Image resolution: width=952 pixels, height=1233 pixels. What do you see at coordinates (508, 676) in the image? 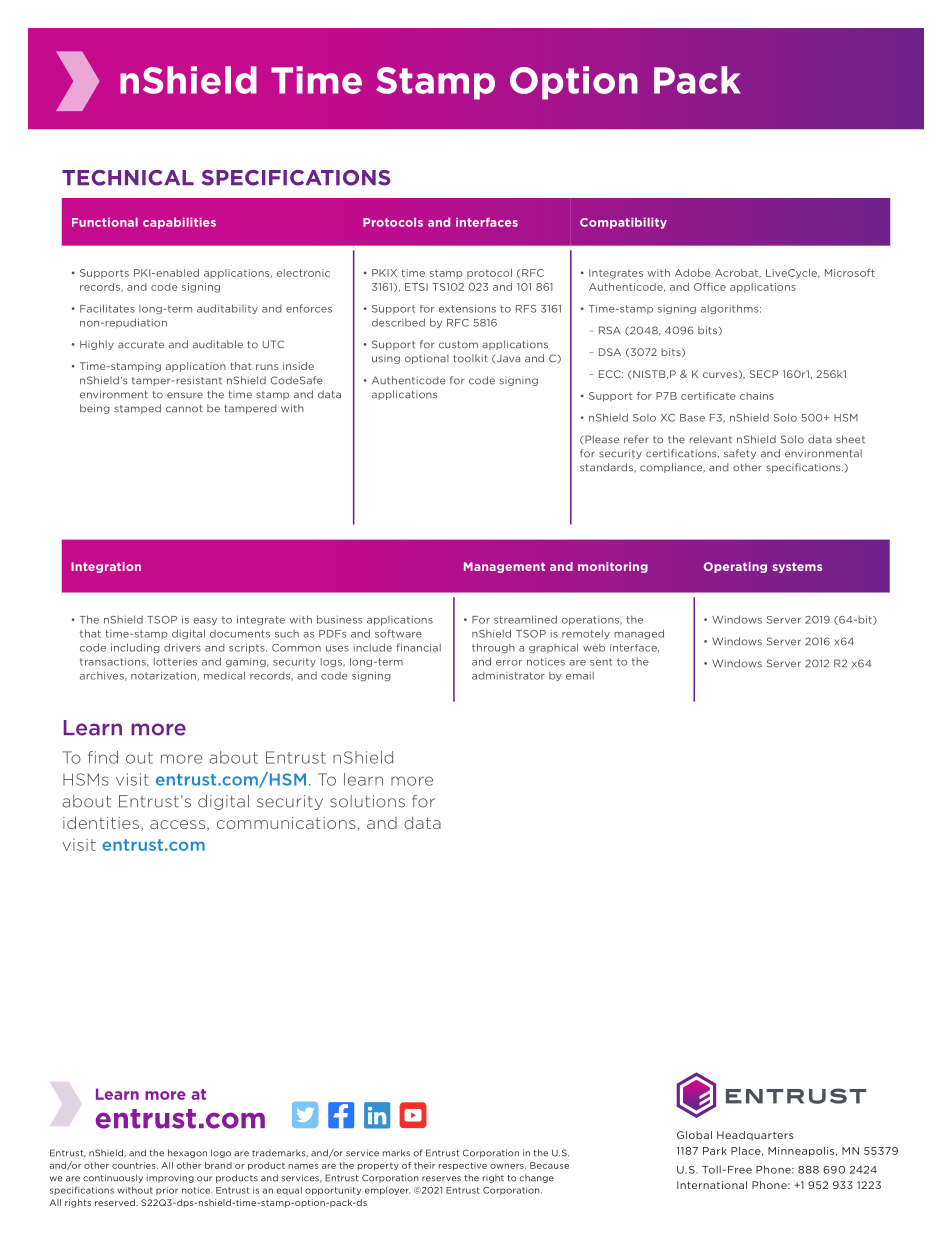
I see `administrator` at bounding box center [508, 676].
